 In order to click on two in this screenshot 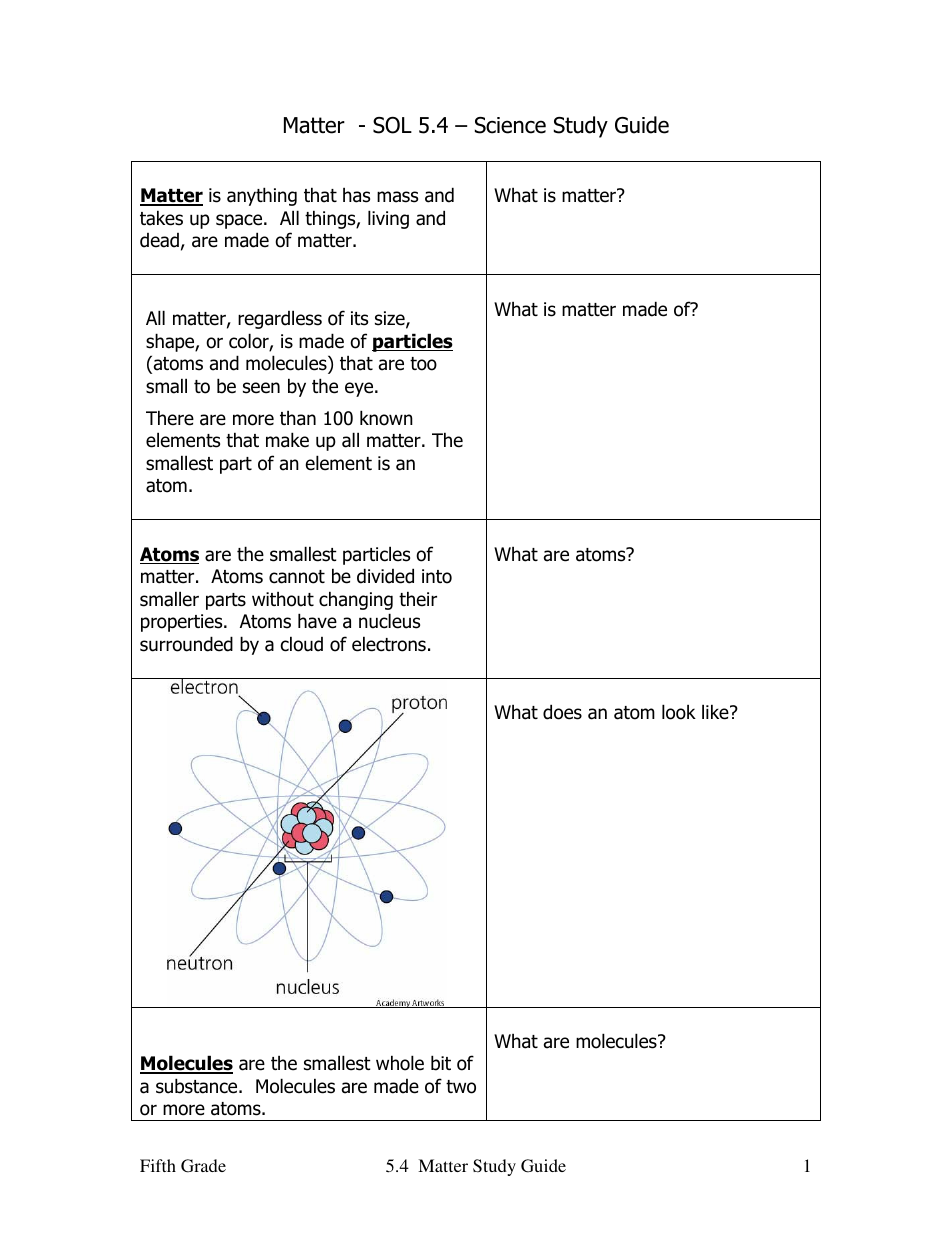, I will do `click(461, 1087)`.
